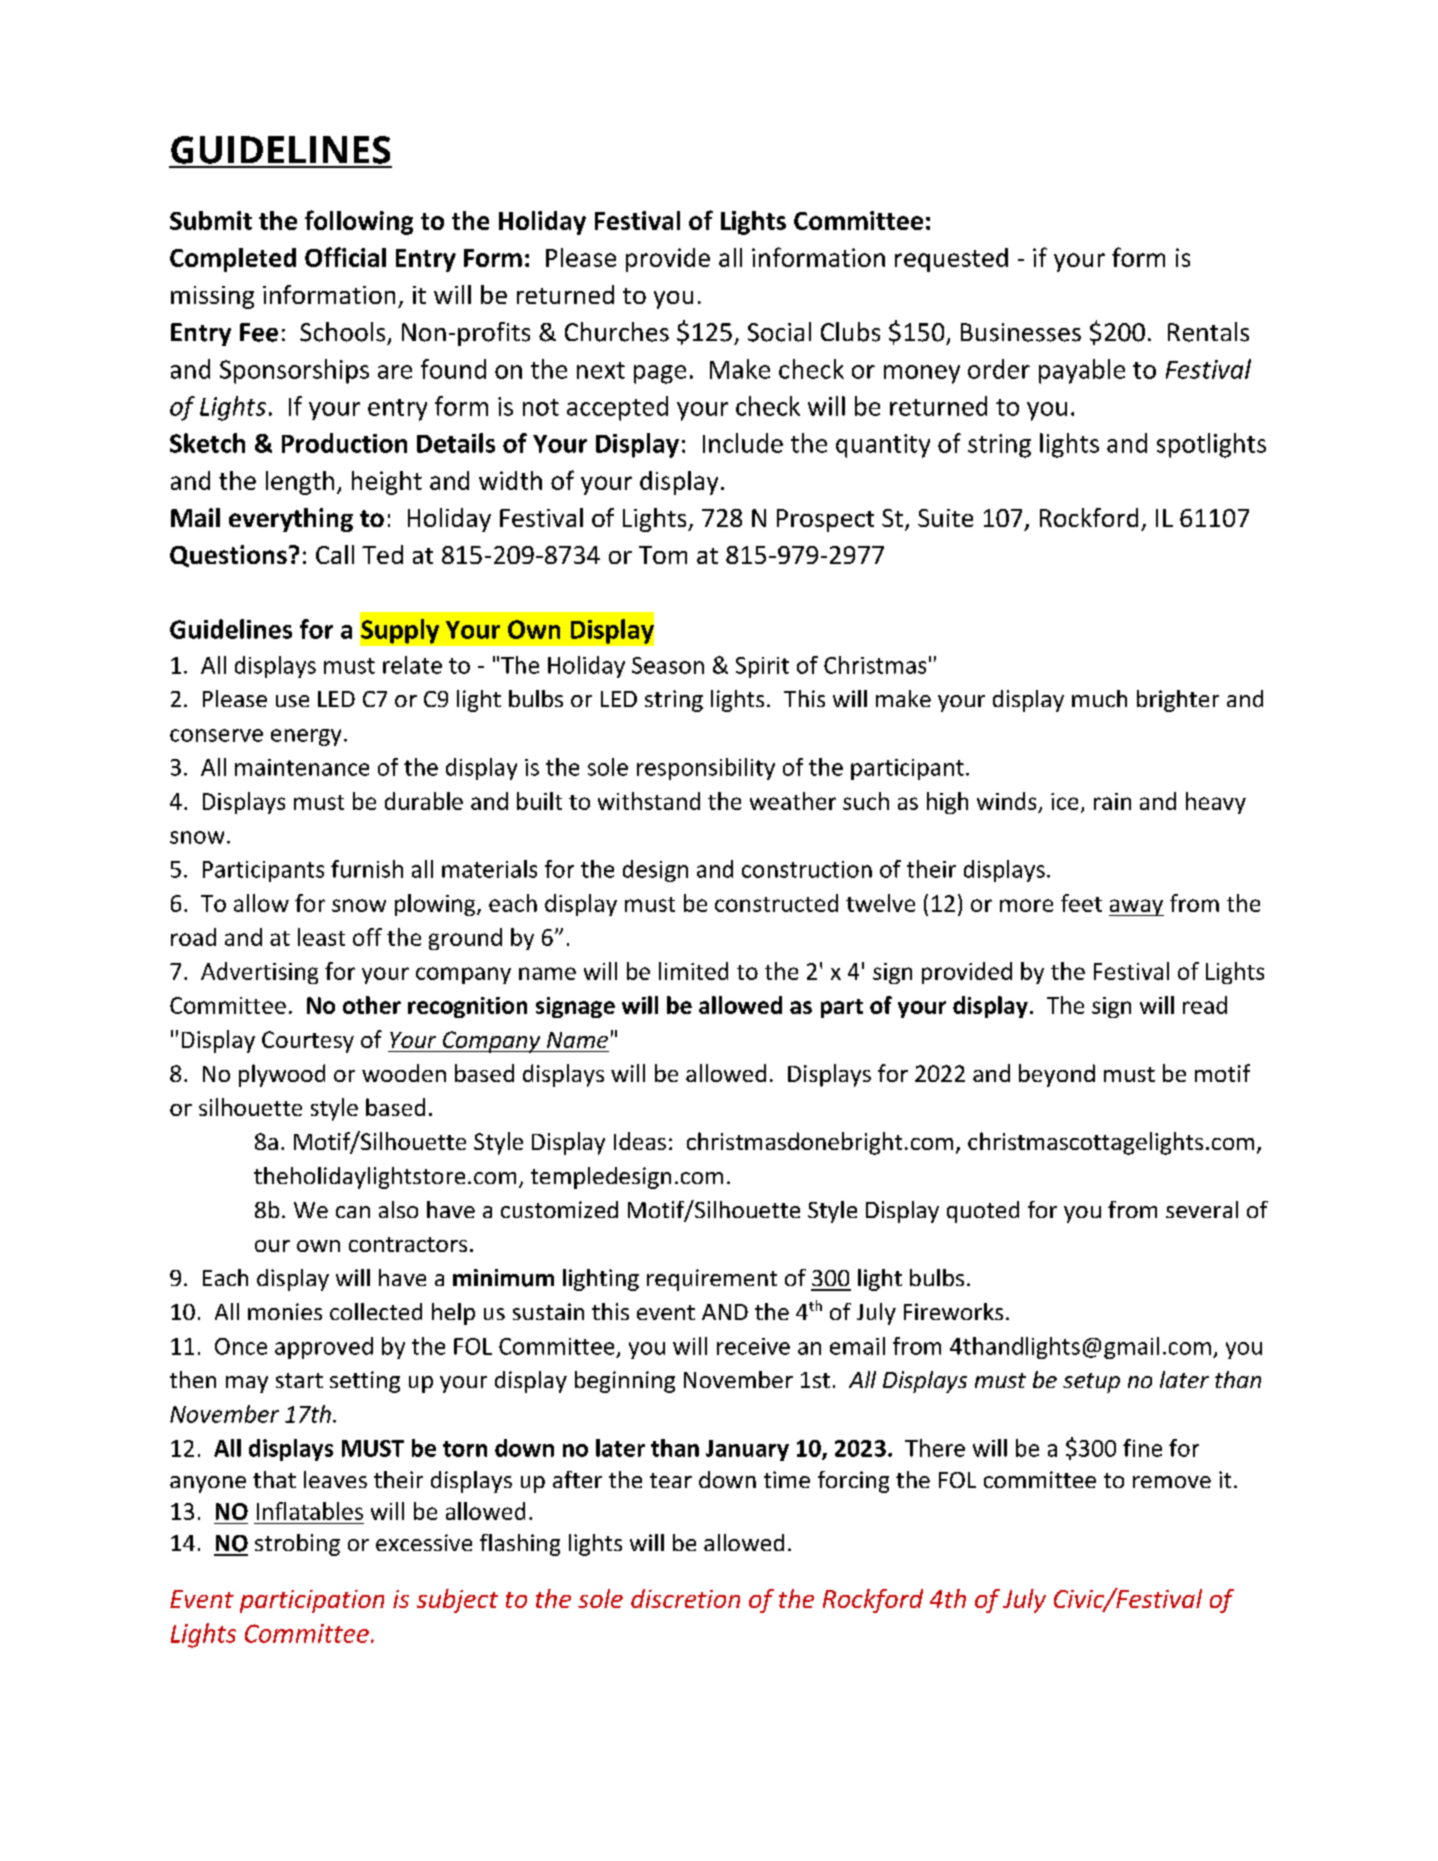  I want to click on least, so click(321, 937).
